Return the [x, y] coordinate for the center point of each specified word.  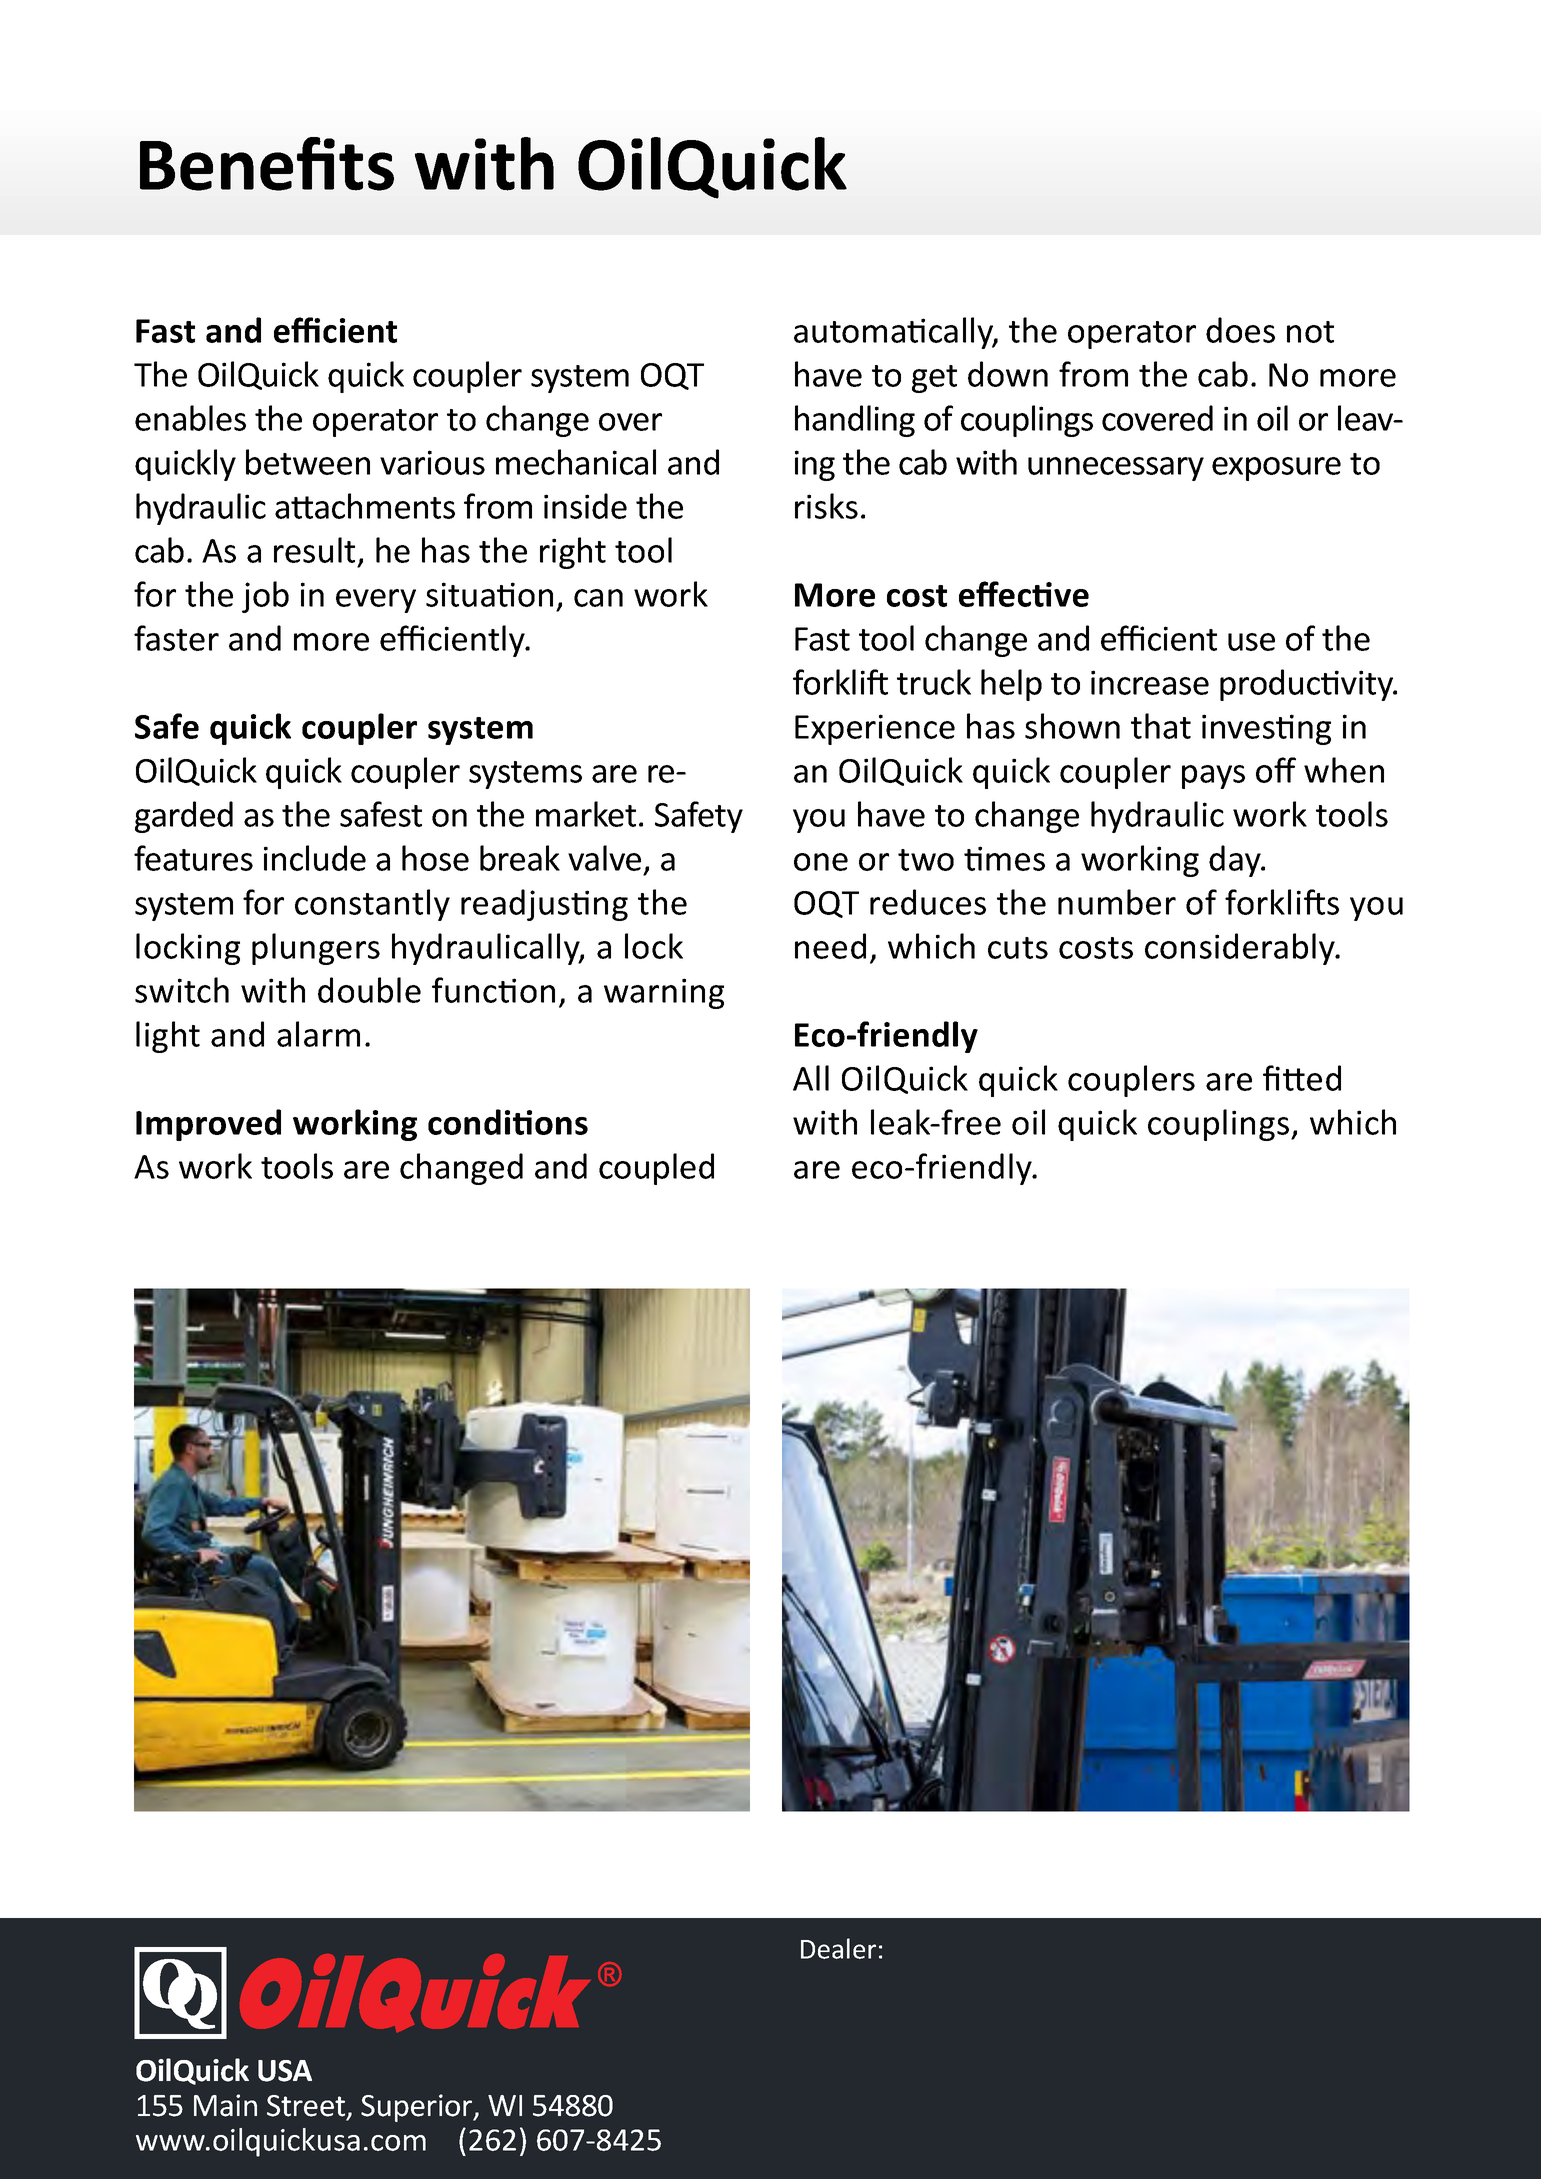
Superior [418, 2108]
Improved [208, 1125]
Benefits [267, 164]
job [265, 597]
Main [225, 2105]
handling [855, 421]
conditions [508, 1122]
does [1240, 330]
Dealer [838, 1948]
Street [307, 2107]
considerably [1241, 949]
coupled [656, 1169]
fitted [1302, 1078]
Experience [875, 729]
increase [1150, 682]
